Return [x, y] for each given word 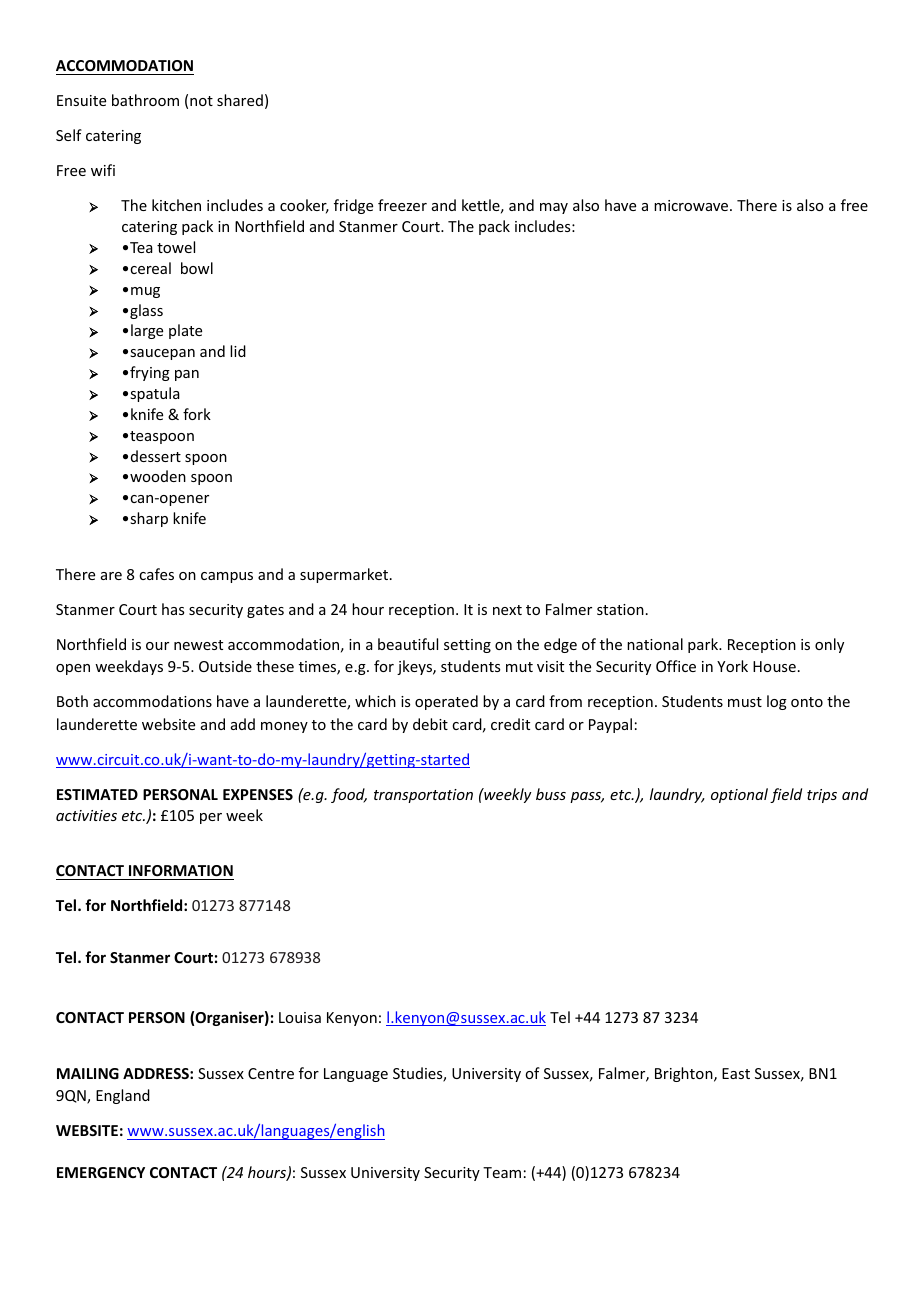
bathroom [145, 100]
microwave [692, 205]
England [123, 1096]
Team [502, 1172]
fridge [353, 206]
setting [467, 646]
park [704, 645]
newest [198, 645]
